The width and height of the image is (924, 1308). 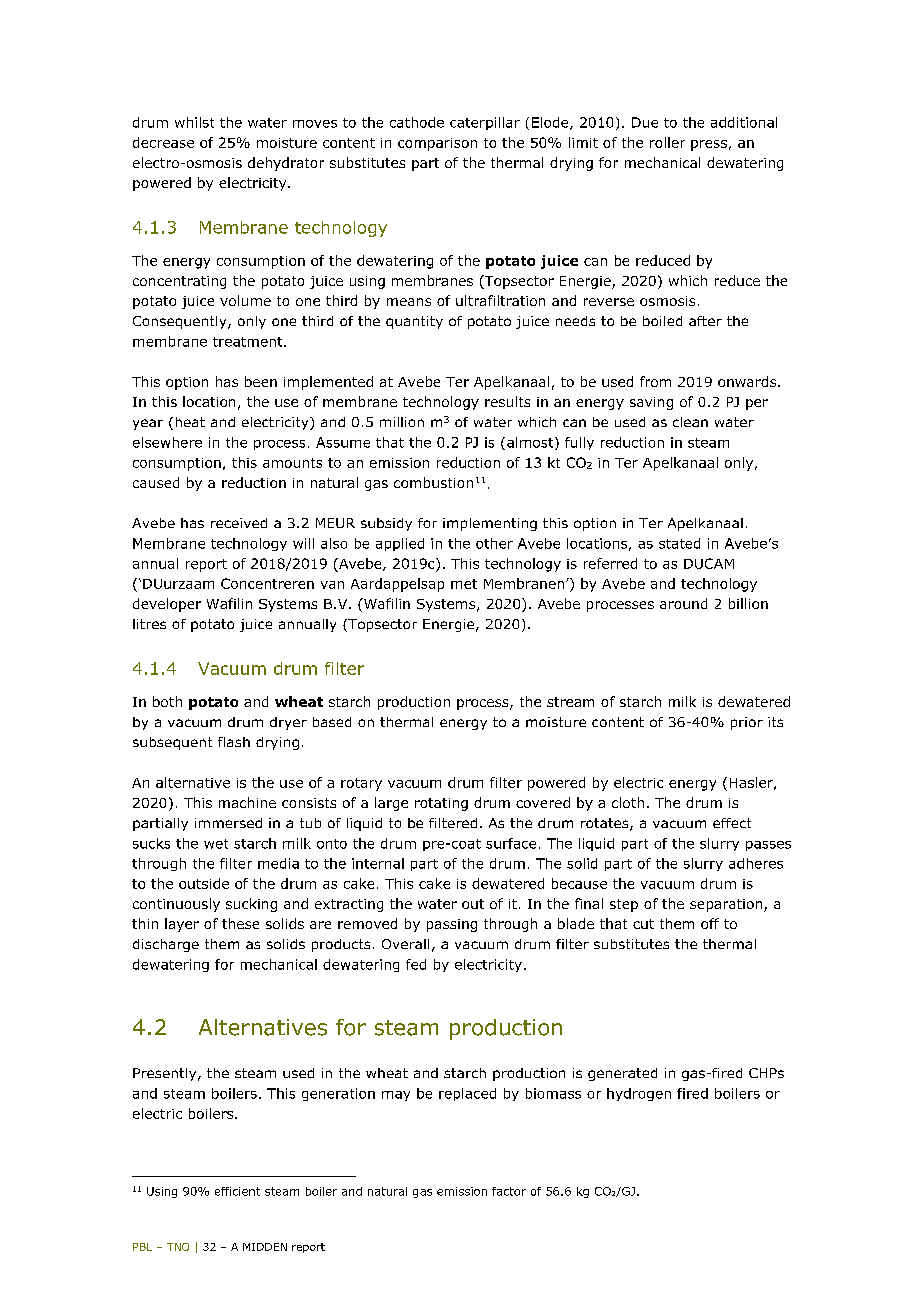 I want to click on wet, so click(x=216, y=844).
